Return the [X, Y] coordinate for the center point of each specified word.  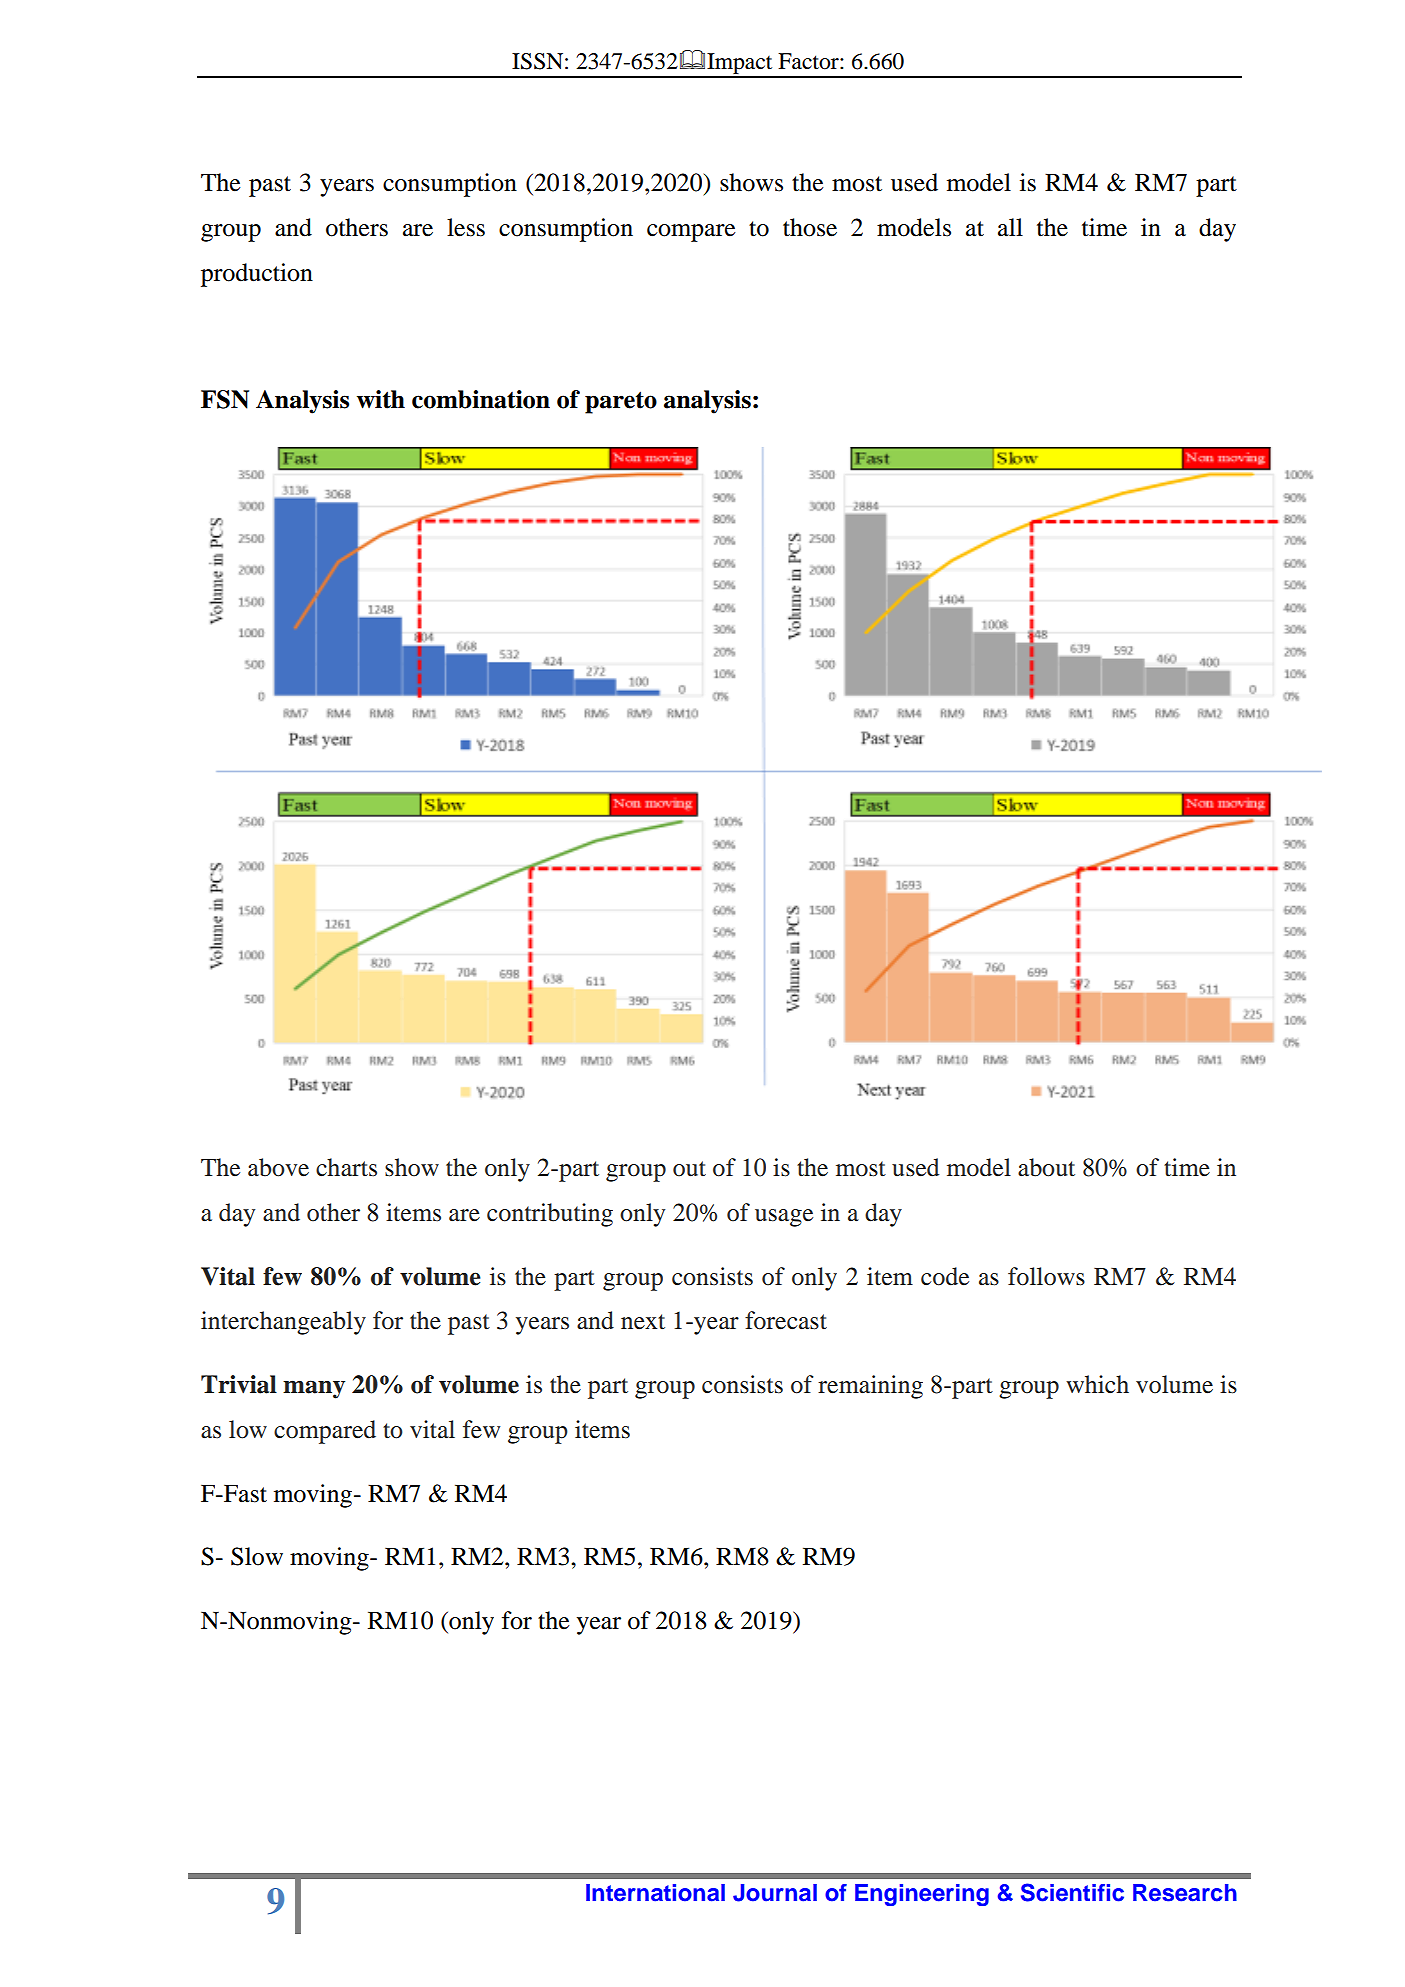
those [810, 227]
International [655, 1893]
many [314, 1389]
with [381, 399]
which [1097, 1384]
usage [784, 1218]
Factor [809, 61]
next [643, 1322]
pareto [621, 402]
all [1010, 227]
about [1046, 1167]
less [466, 227]
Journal [775, 1893]
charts [346, 1167]
